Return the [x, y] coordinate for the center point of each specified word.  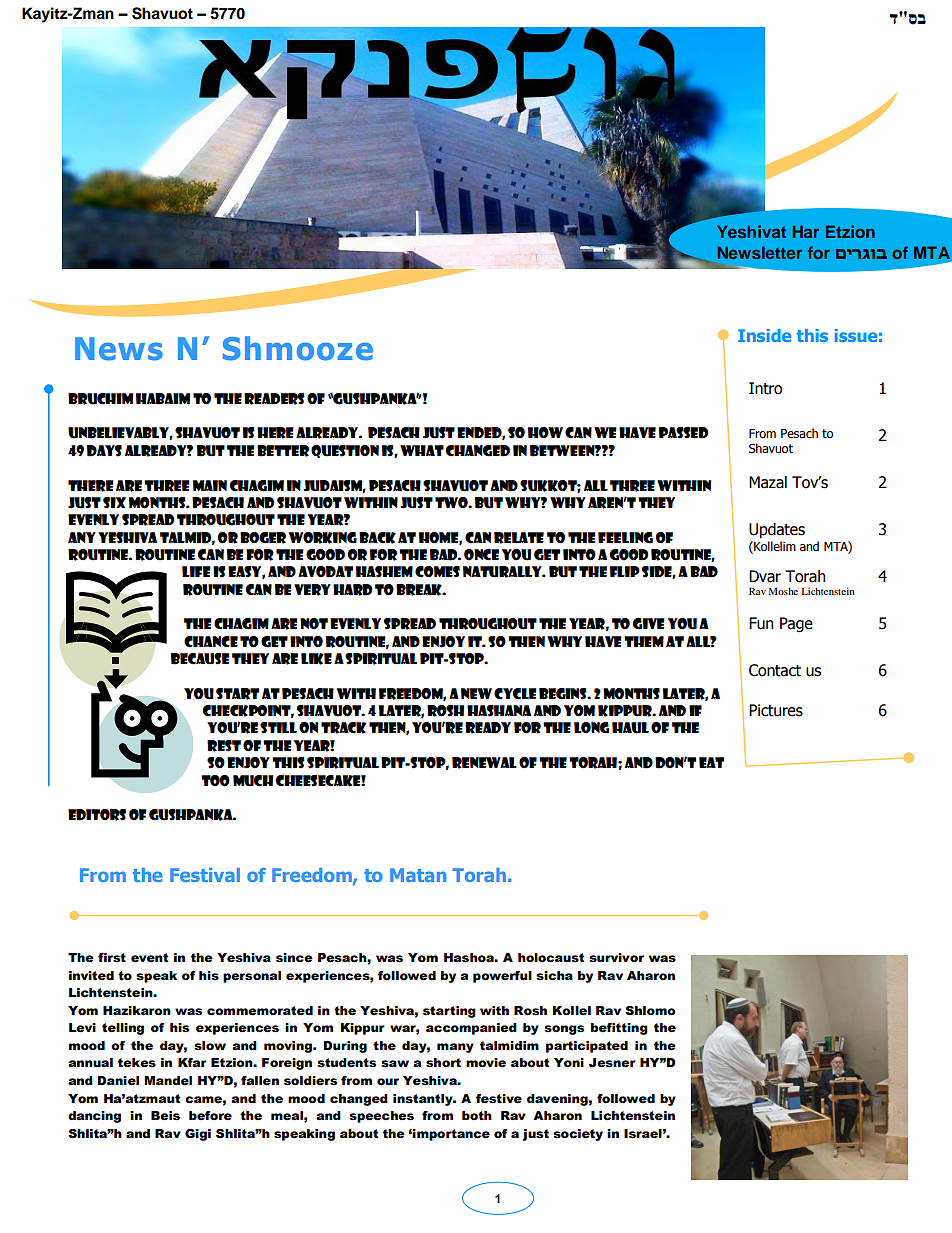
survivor [616, 958]
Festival [205, 875]
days [104, 451]
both [477, 1116]
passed [683, 433]
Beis [165, 1116]
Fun [761, 623]
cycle [515, 694]
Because [200, 659]
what [422, 450]
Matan [418, 875]
